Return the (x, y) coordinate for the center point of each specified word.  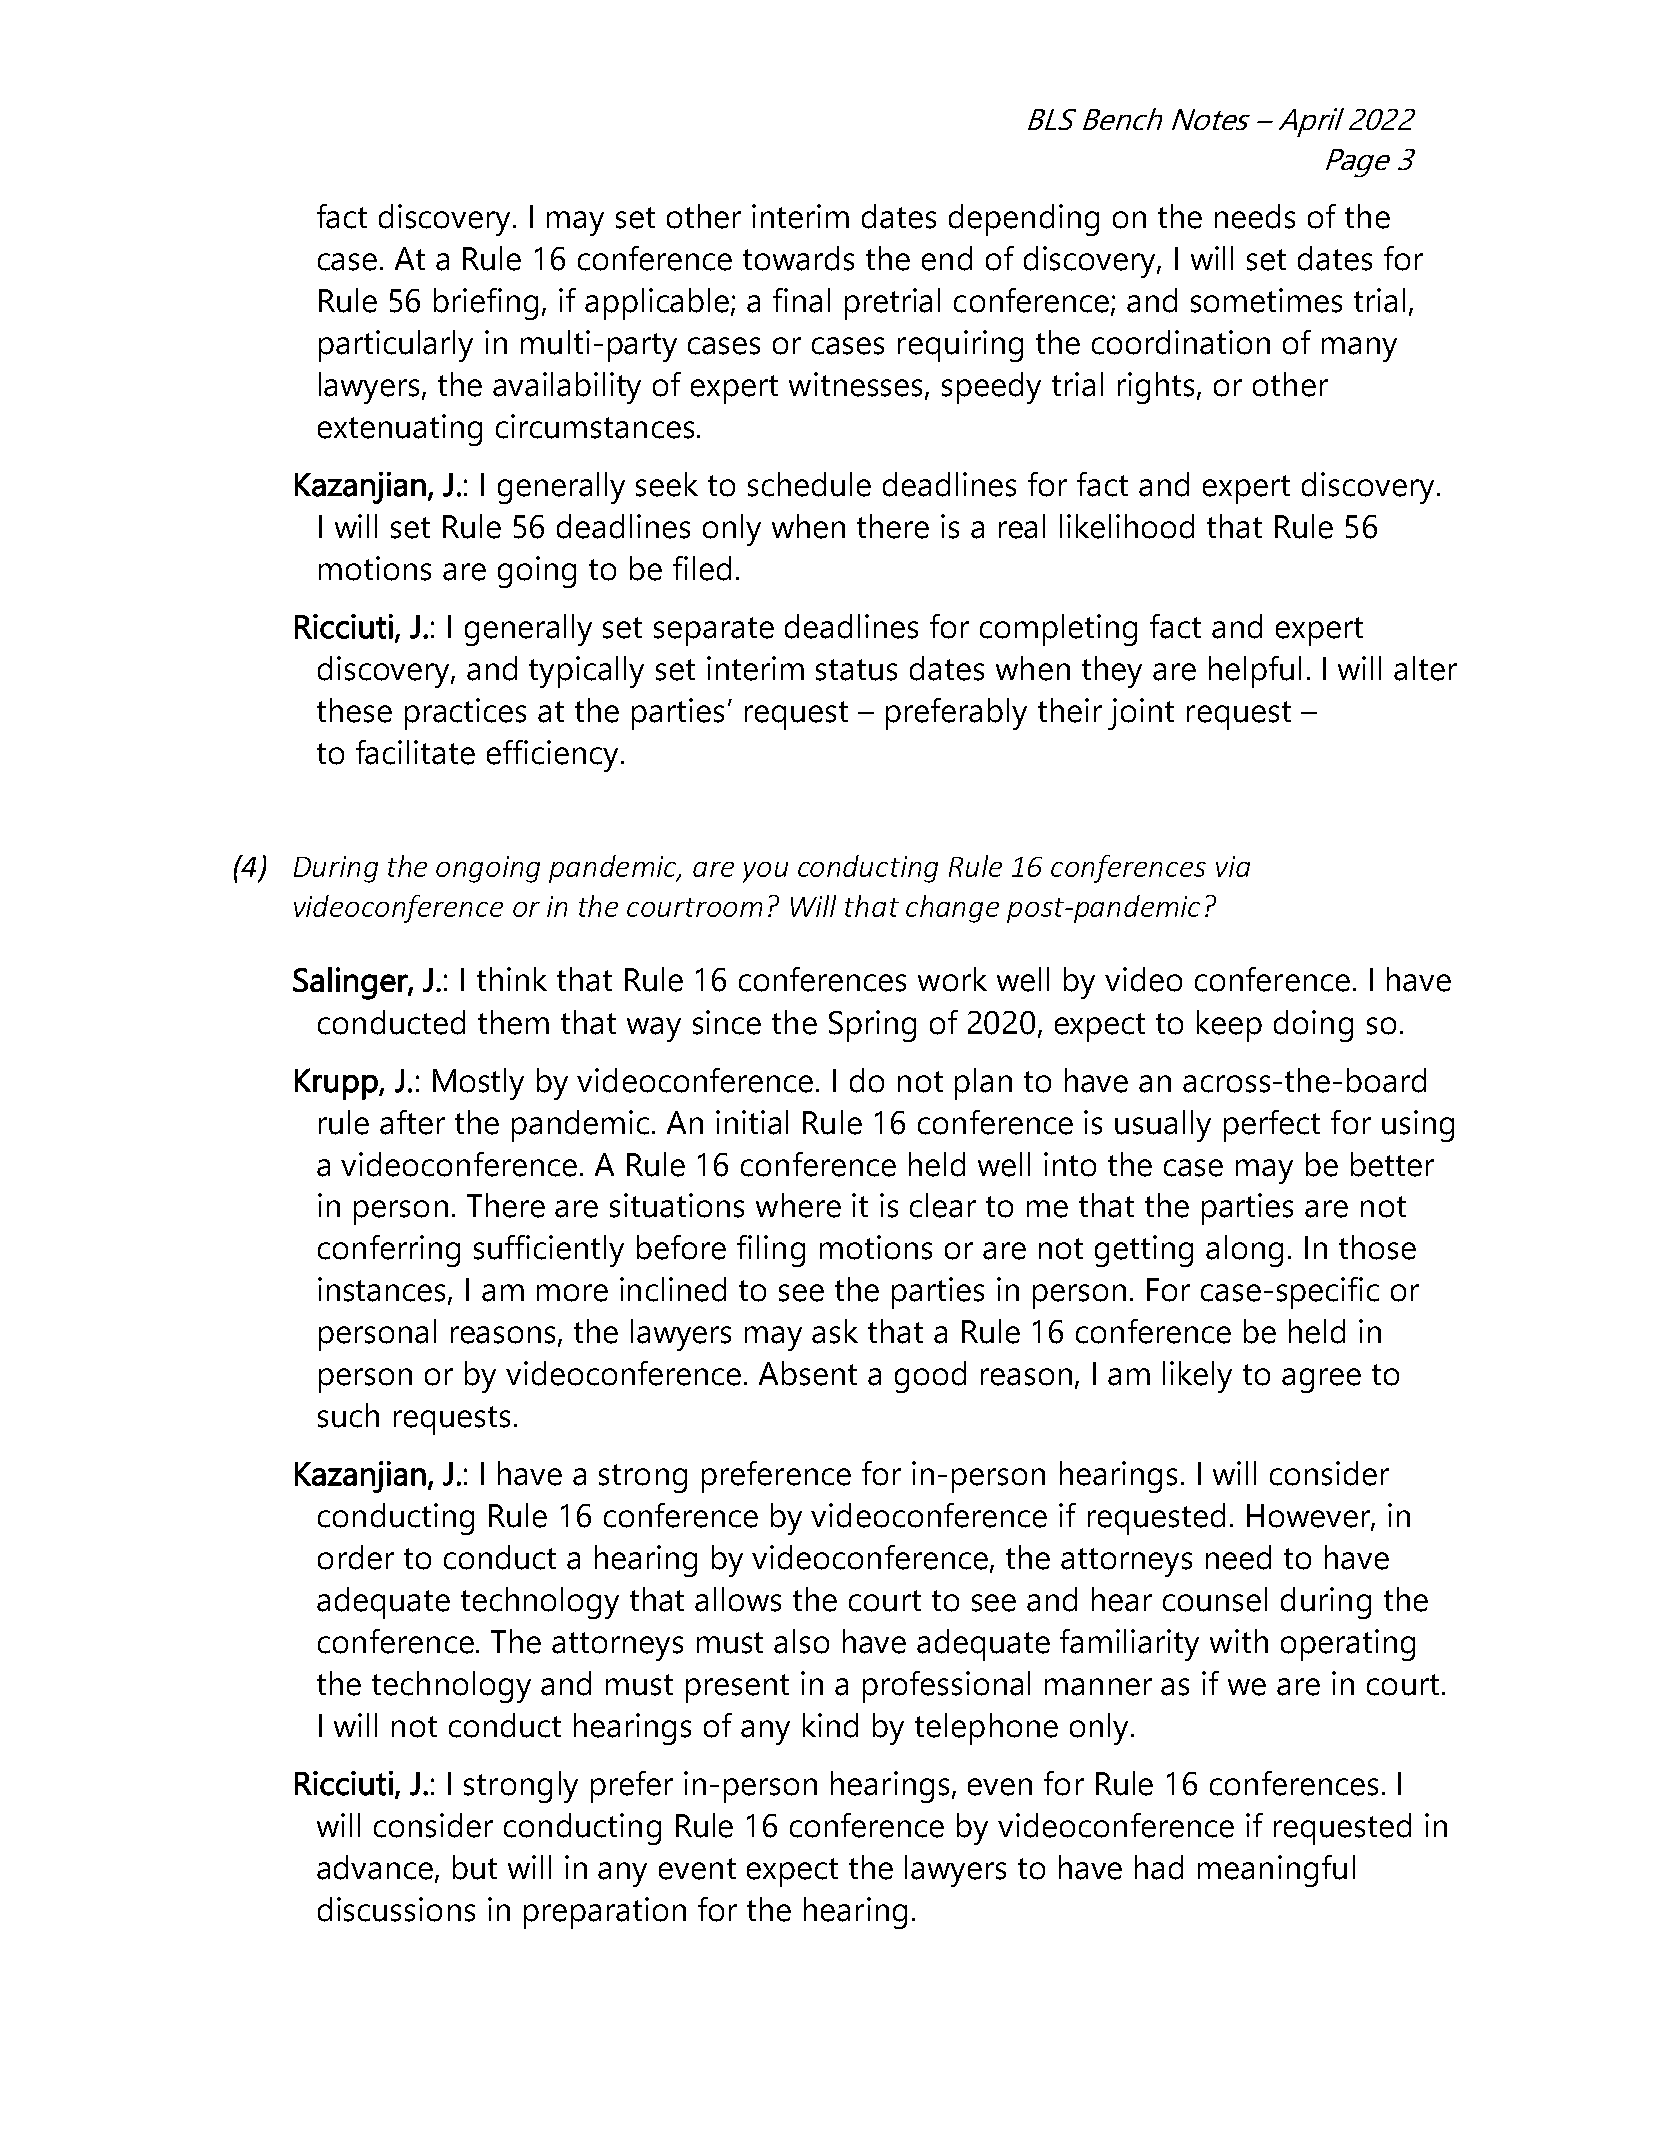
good (930, 1377)
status (856, 670)
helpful (1255, 672)
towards (798, 258)
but (475, 1867)
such (348, 1415)
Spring (872, 1026)
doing (1313, 1026)
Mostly (478, 1084)
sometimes (1266, 300)
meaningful (1276, 1871)
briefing (486, 304)
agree (1321, 1380)
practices (465, 714)
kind (830, 1725)
